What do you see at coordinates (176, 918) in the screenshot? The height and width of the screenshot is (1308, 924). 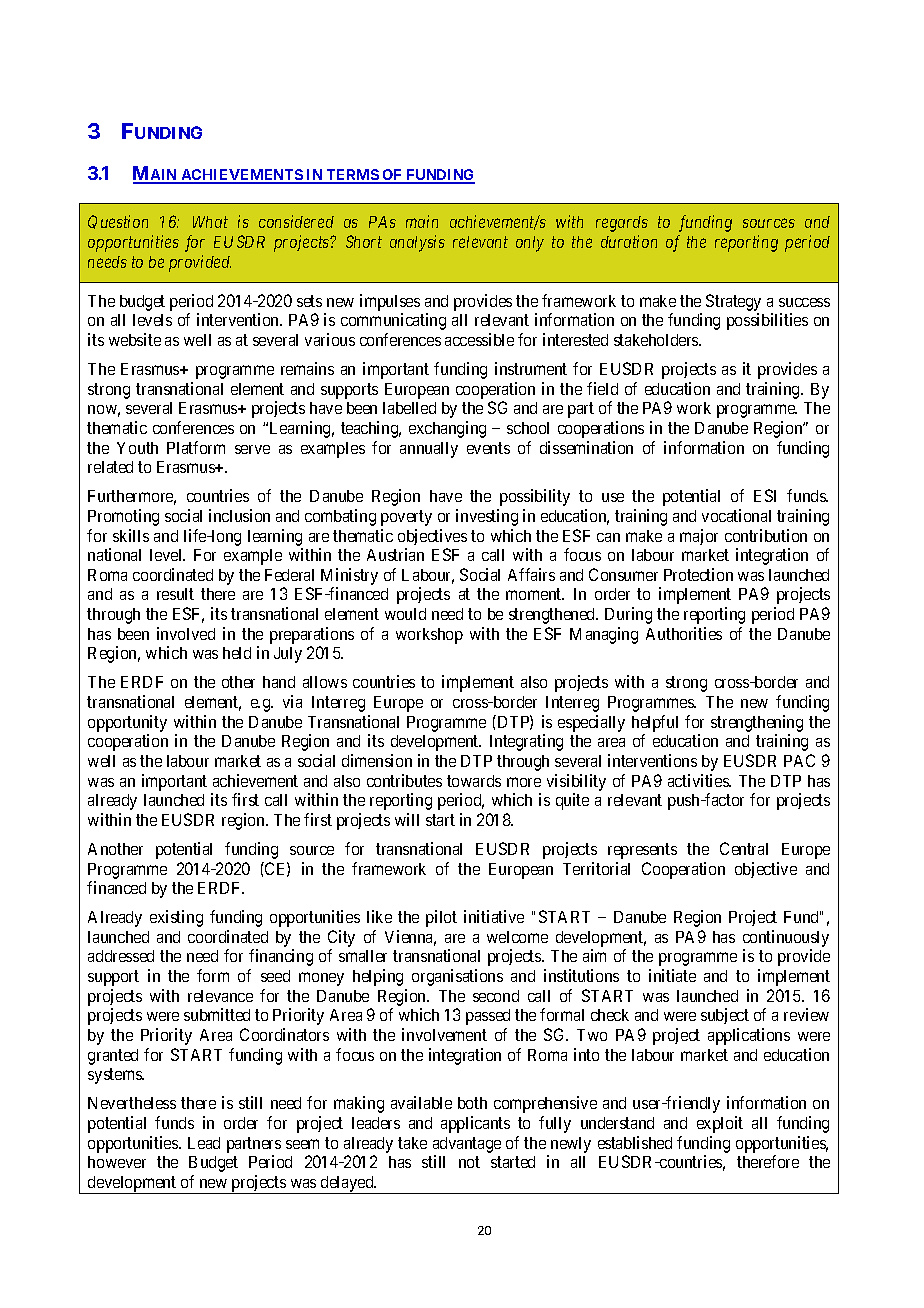 I see `existing` at bounding box center [176, 918].
